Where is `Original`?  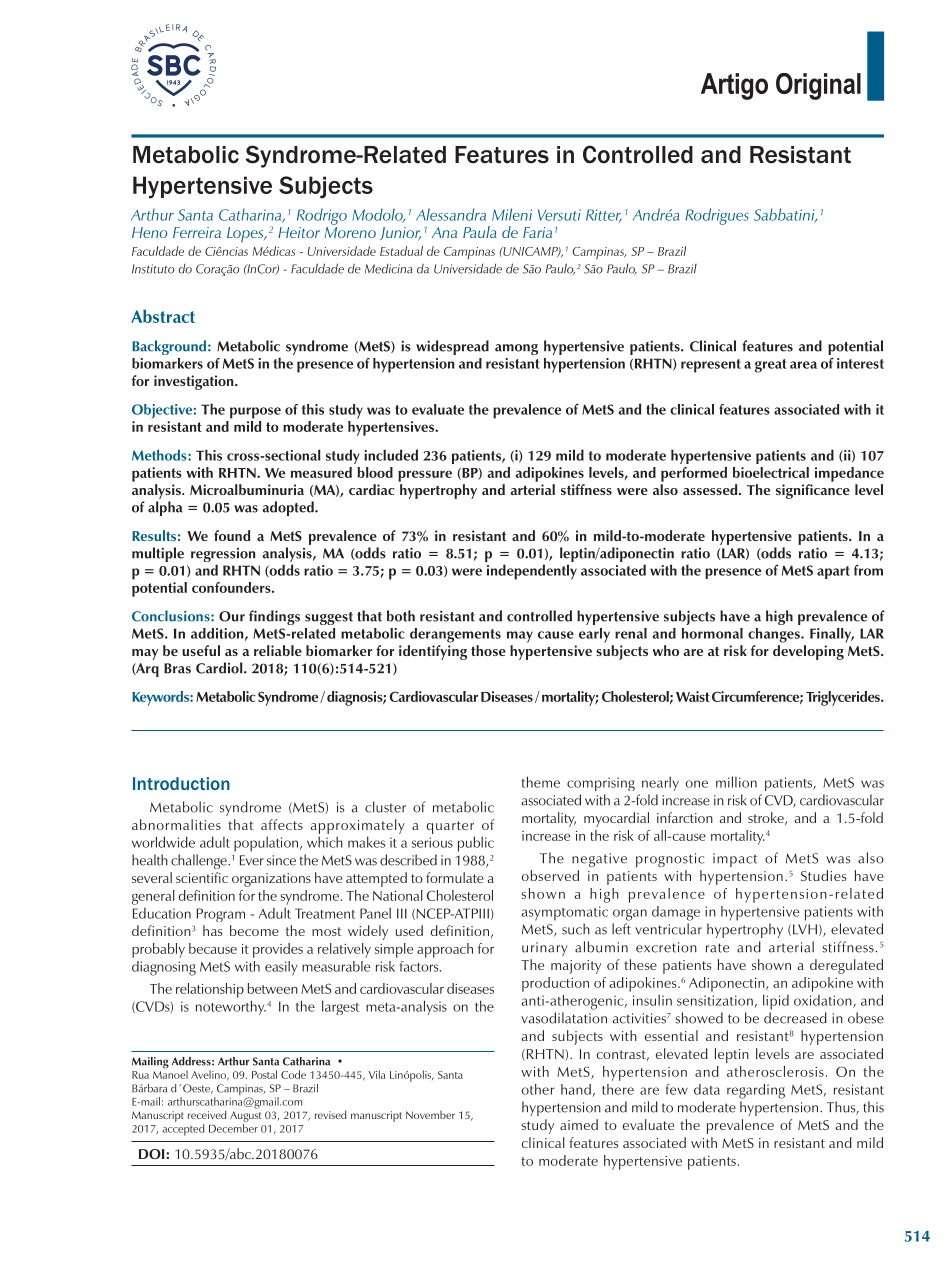
Original is located at coordinates (818, 86).
